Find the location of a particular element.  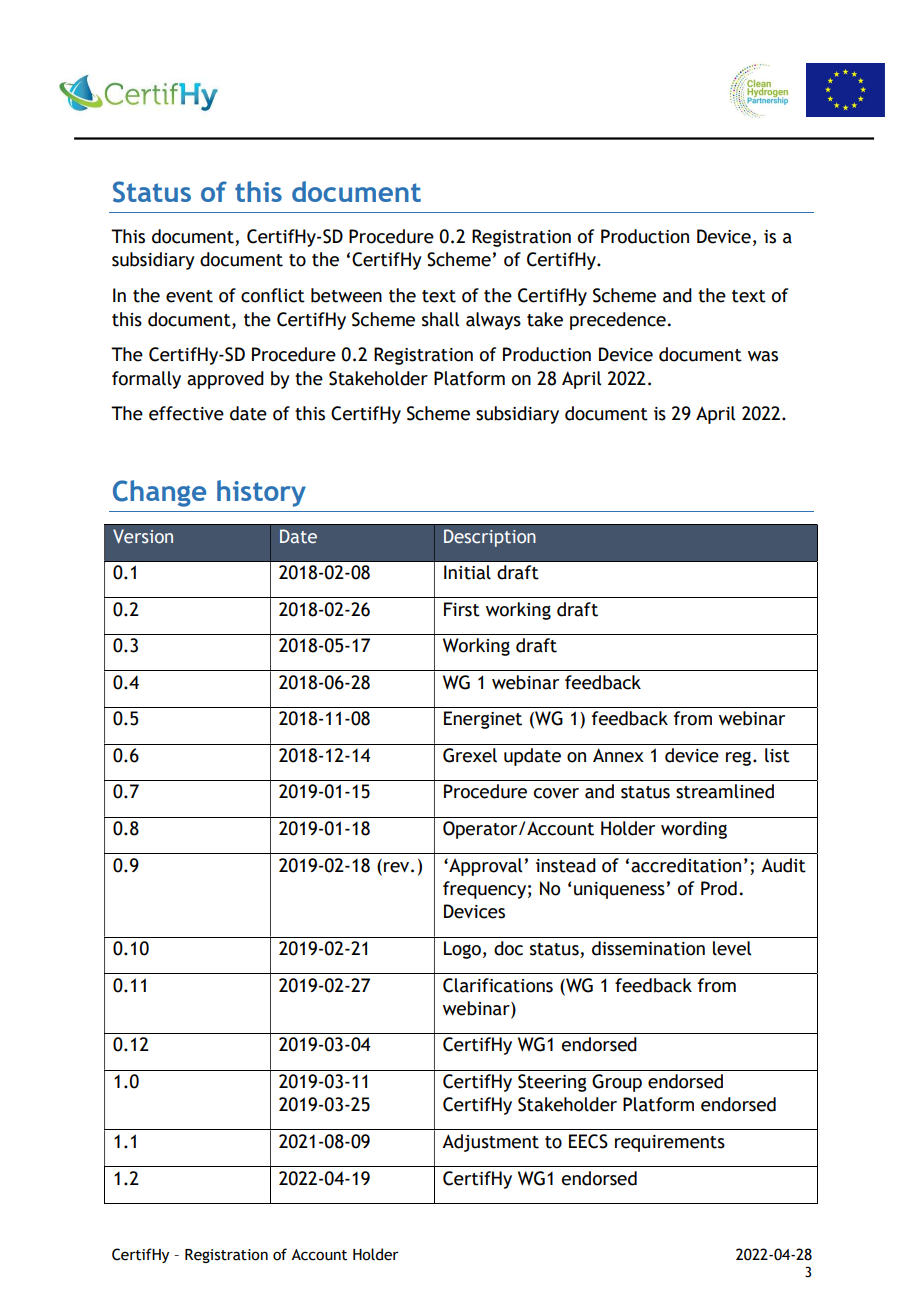

list is located at coordinates (777, 755).
